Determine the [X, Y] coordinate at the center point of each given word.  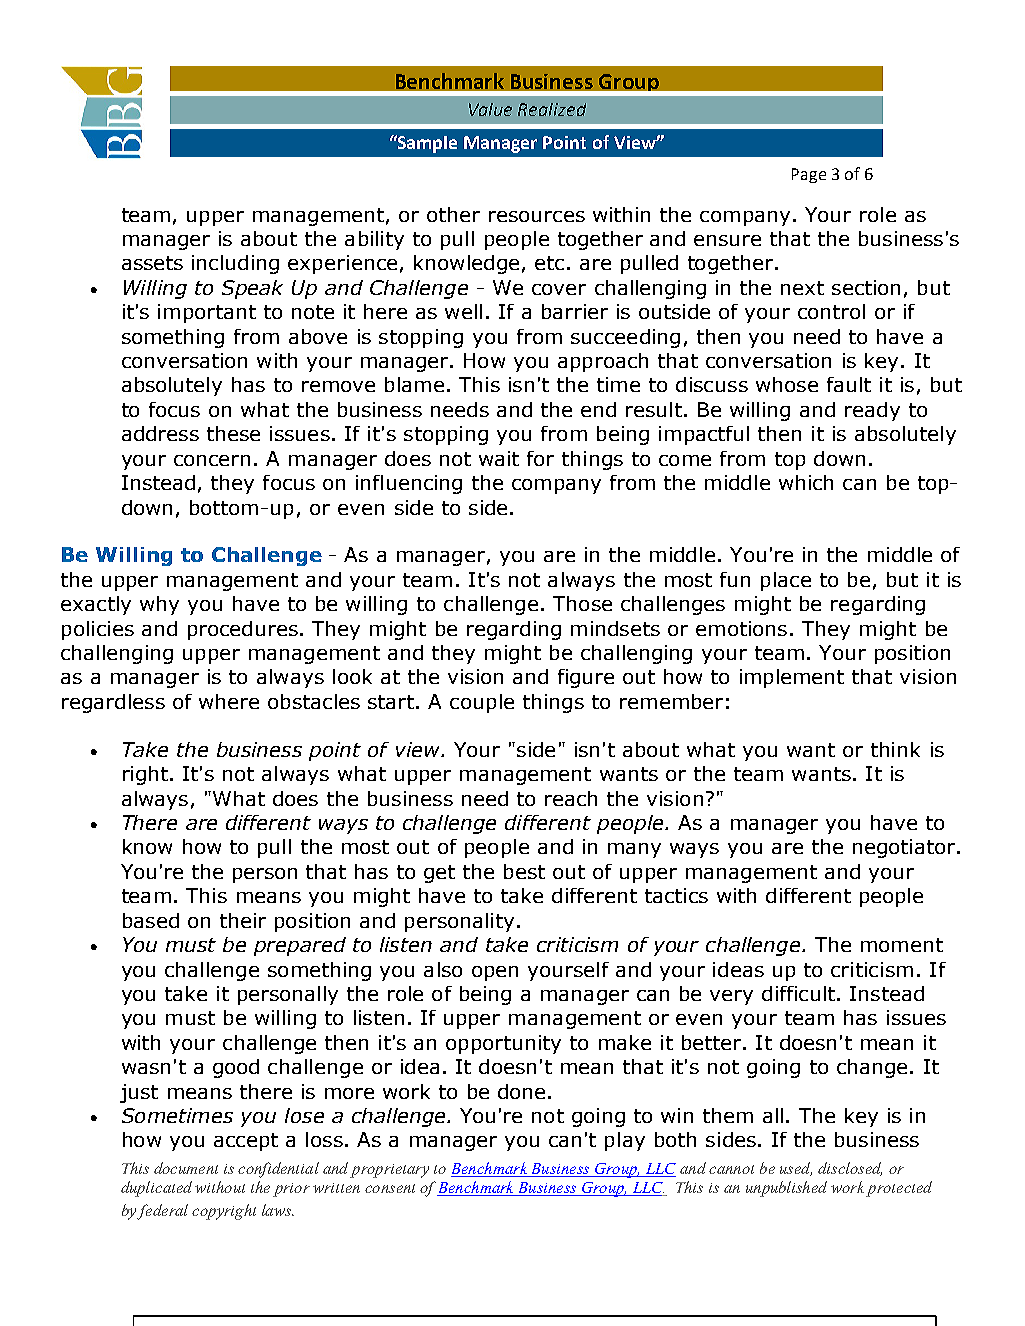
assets [152, 263]
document [186, 1168]
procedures [243, 630]
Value [490, 109]
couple [482, 703]
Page [809, 175]
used [796, 1169]
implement [792, 678]
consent [390, 1188]
